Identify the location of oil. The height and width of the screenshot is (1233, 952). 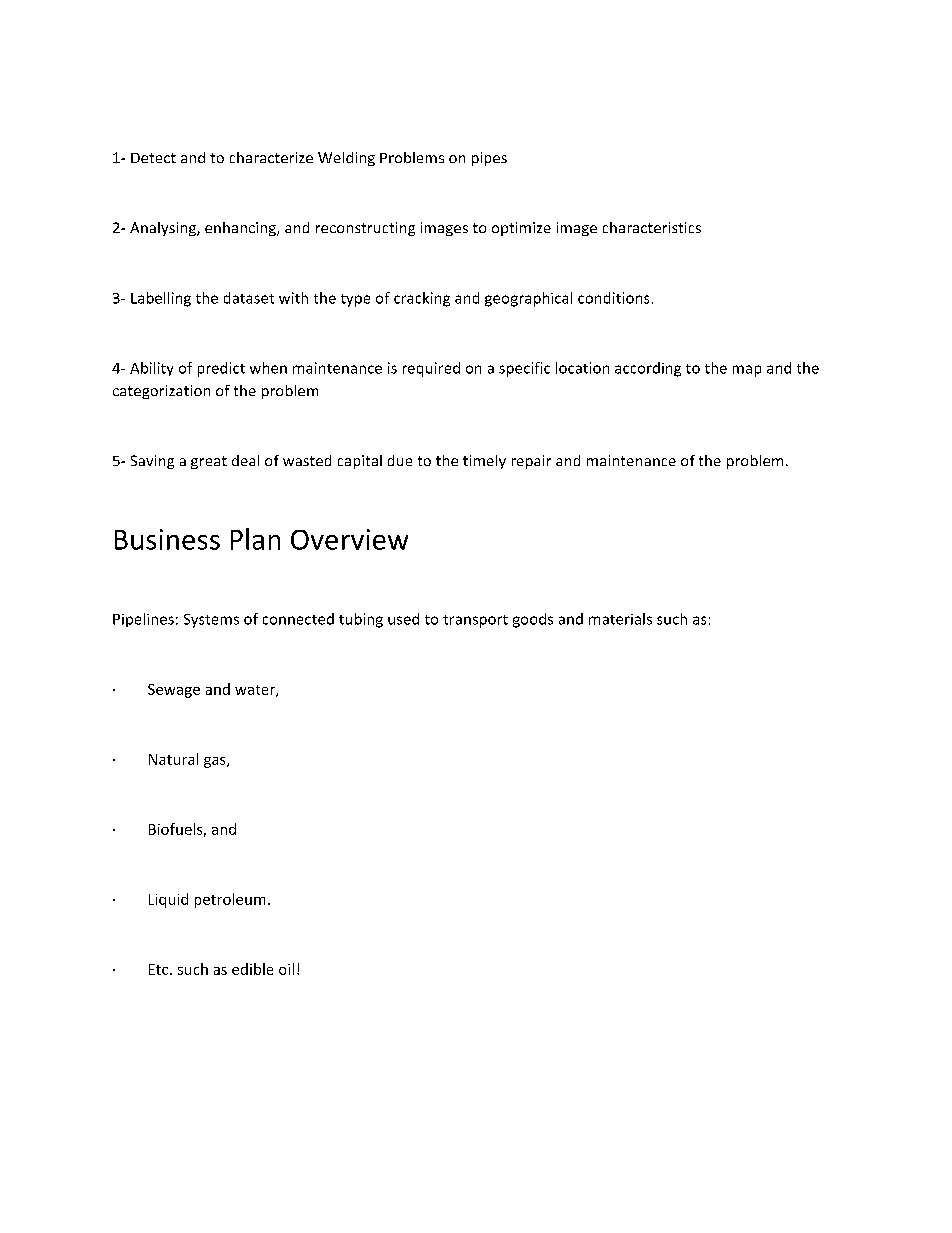
(286, 969).
